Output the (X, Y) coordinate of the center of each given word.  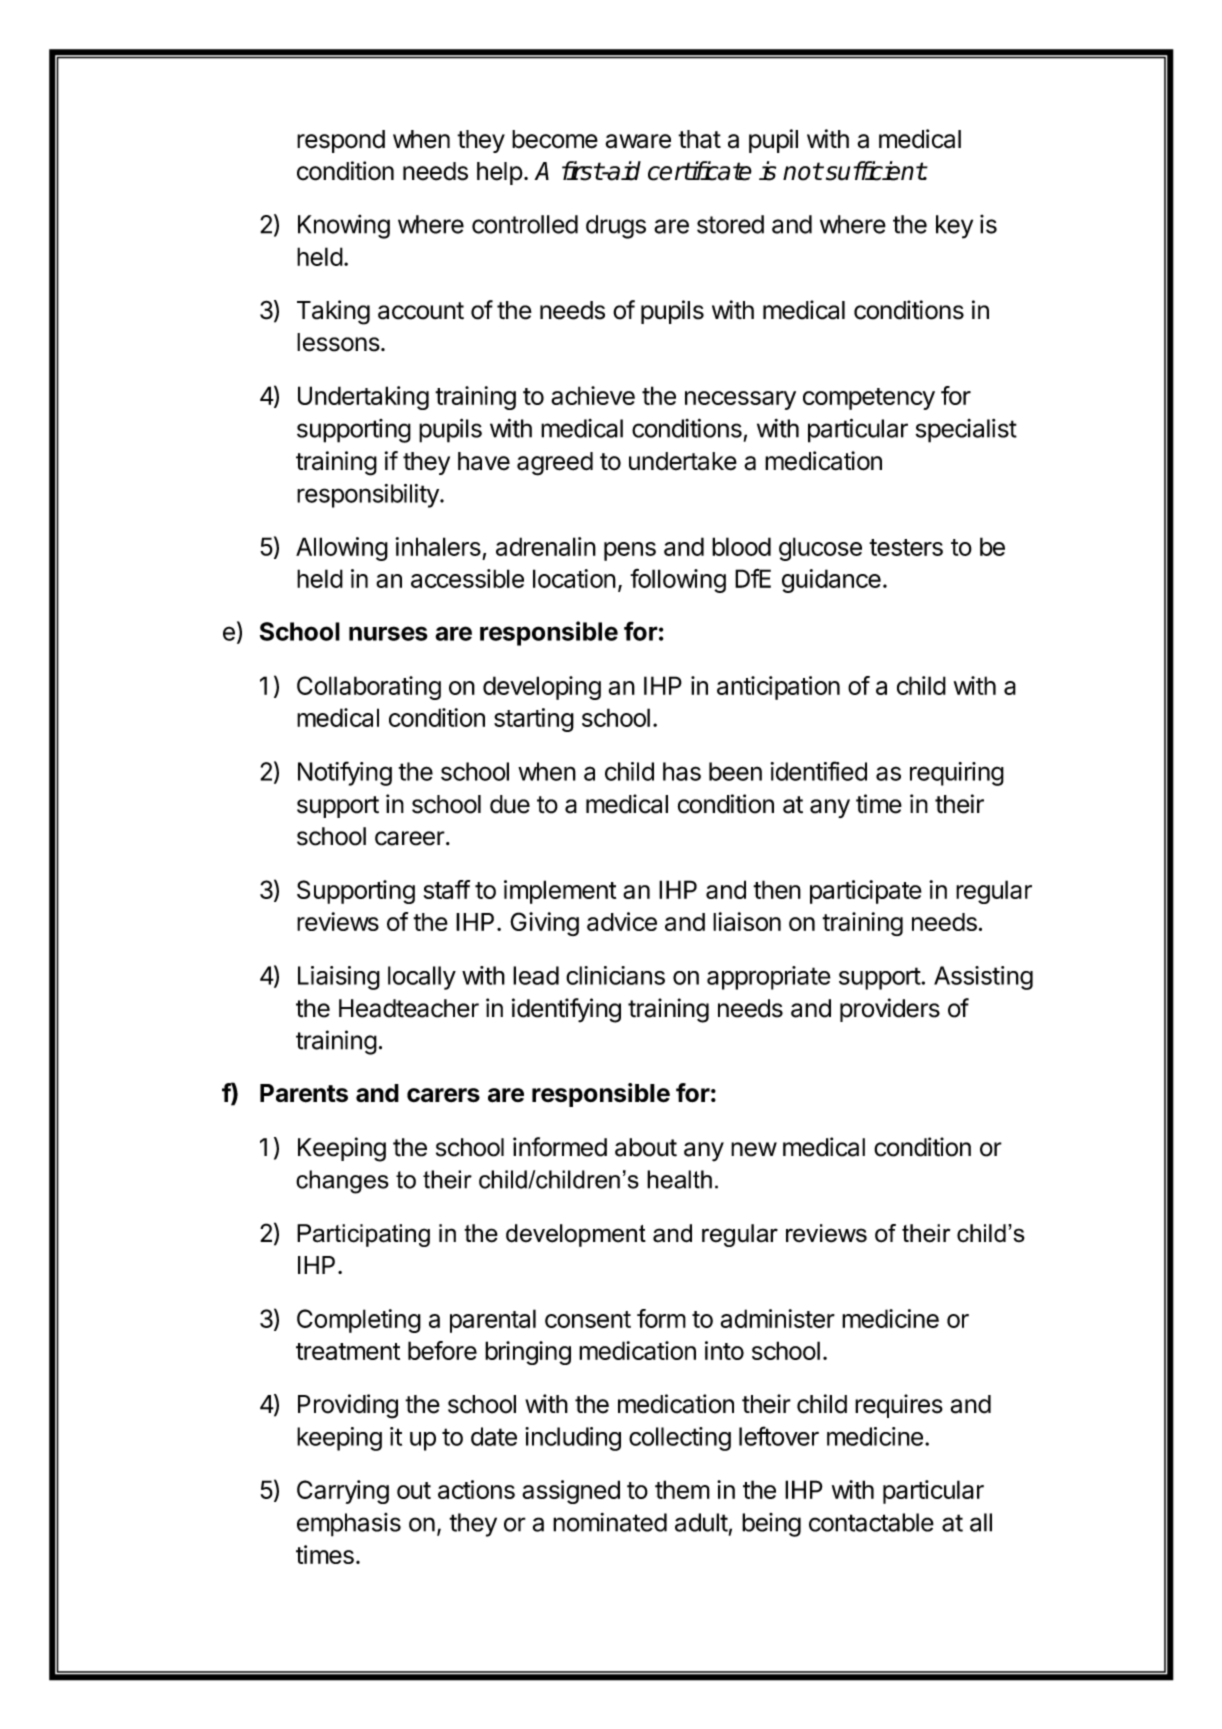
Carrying (343, 1492)
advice (622, 921)
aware (638, 141)
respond (341, 141)
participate (866, 892)
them (682, 1489)
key (954, 227)
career (410, 838)
